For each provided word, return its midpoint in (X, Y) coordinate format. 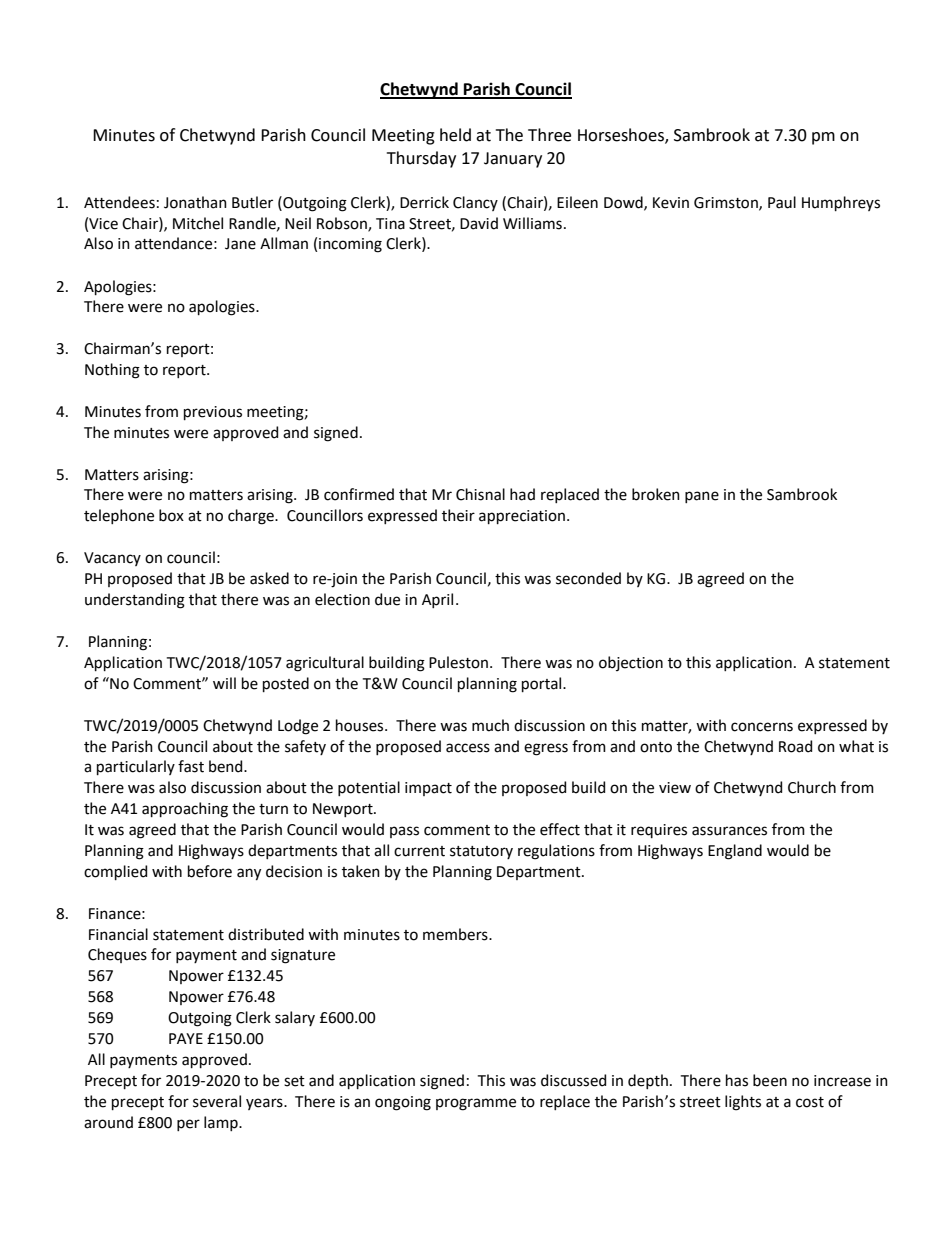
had (522, 494)
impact (428, 789)
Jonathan (195, 202)
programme (476, 1104)
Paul (782, 202)
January (513, 160)
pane (702, 497)
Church (812, 787)
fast (191, 766)
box (171, 515)
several (217, 1101)
